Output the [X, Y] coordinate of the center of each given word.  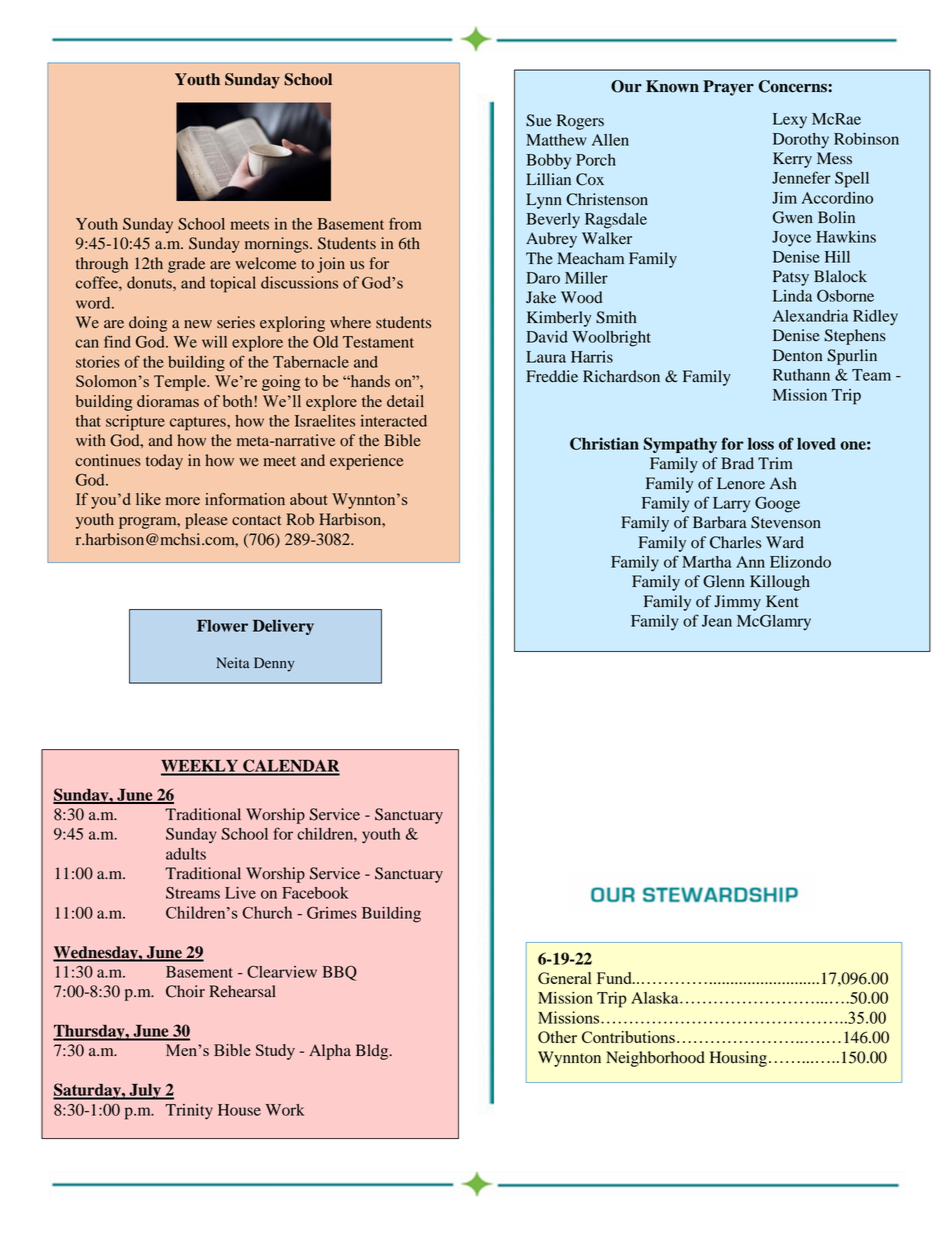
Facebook [315, 893]
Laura [546, 357]
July [145, 1091]
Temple [181, 383]
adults [186, 854]
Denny [274, 664]
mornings [278, 245]
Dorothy [801, 141]
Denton [797, 355]
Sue [539, 120]
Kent [782, 601]
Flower [222, 625]
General [564, 978]
